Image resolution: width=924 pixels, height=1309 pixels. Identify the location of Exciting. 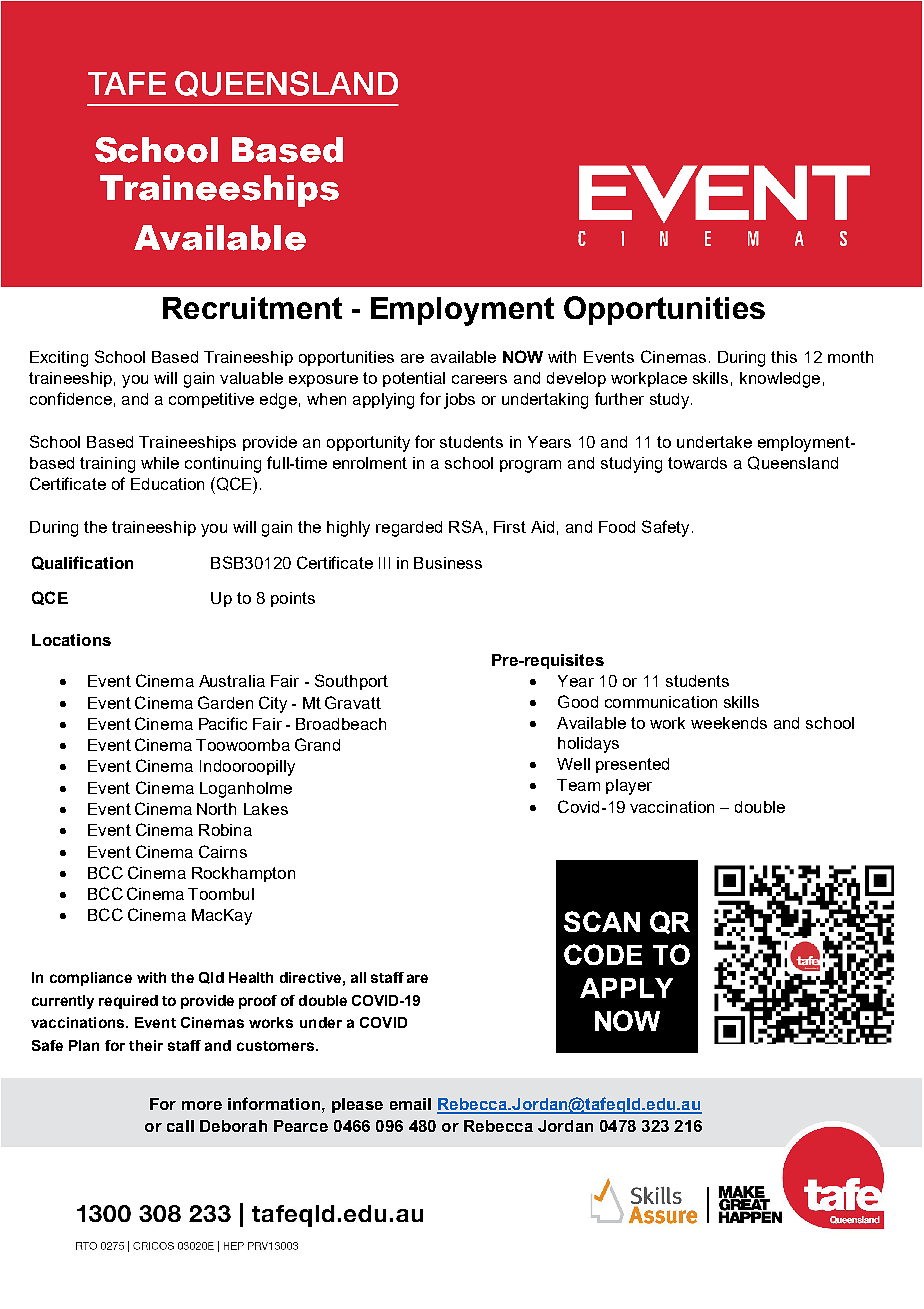
(59, 359).
